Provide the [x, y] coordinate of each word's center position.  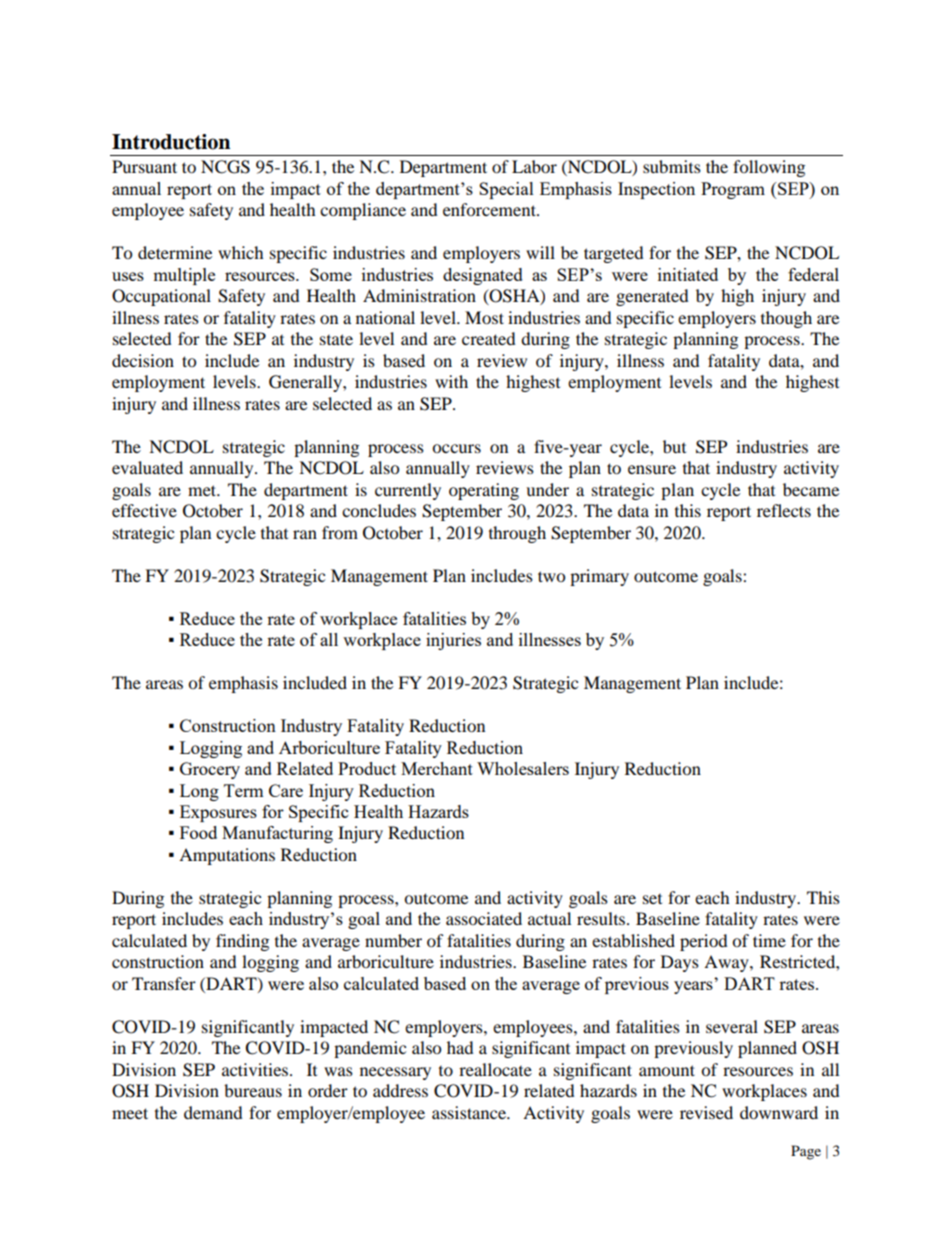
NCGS [225, 167]
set [652, 899]
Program [733, 190]
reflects [784, 510]
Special [506, 190]
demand [213, 1112]
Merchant [437, 768]
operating [484, 491]
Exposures [218, 813]
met [203, 490]
